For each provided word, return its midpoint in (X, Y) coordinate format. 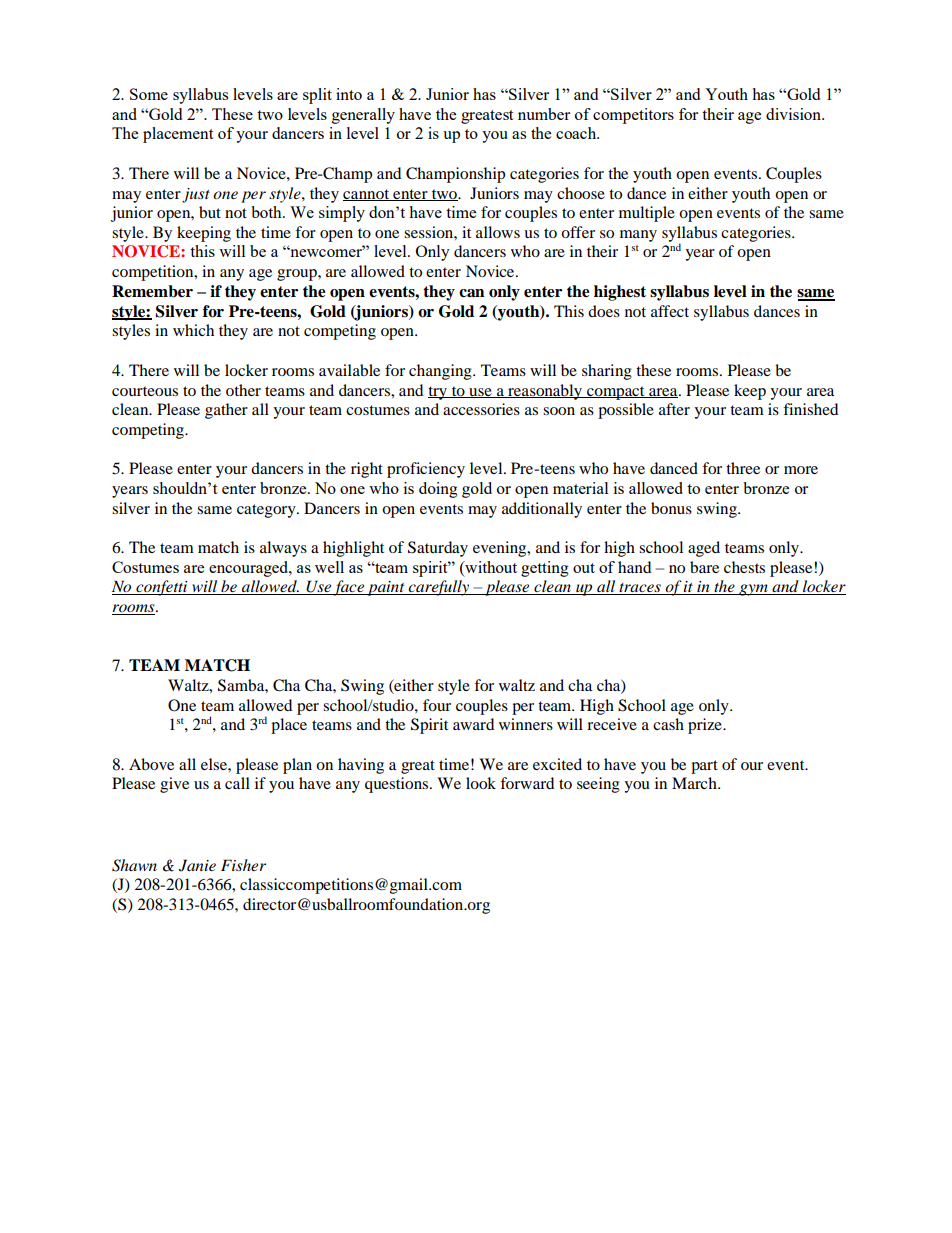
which (193, 330)
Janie (197, 865)
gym (753, 590)
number (544, 114)
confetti (162, 588)
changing (441, 372)
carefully (438, 588)
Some (149, 94)
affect (670, 311)
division (794, 114)
